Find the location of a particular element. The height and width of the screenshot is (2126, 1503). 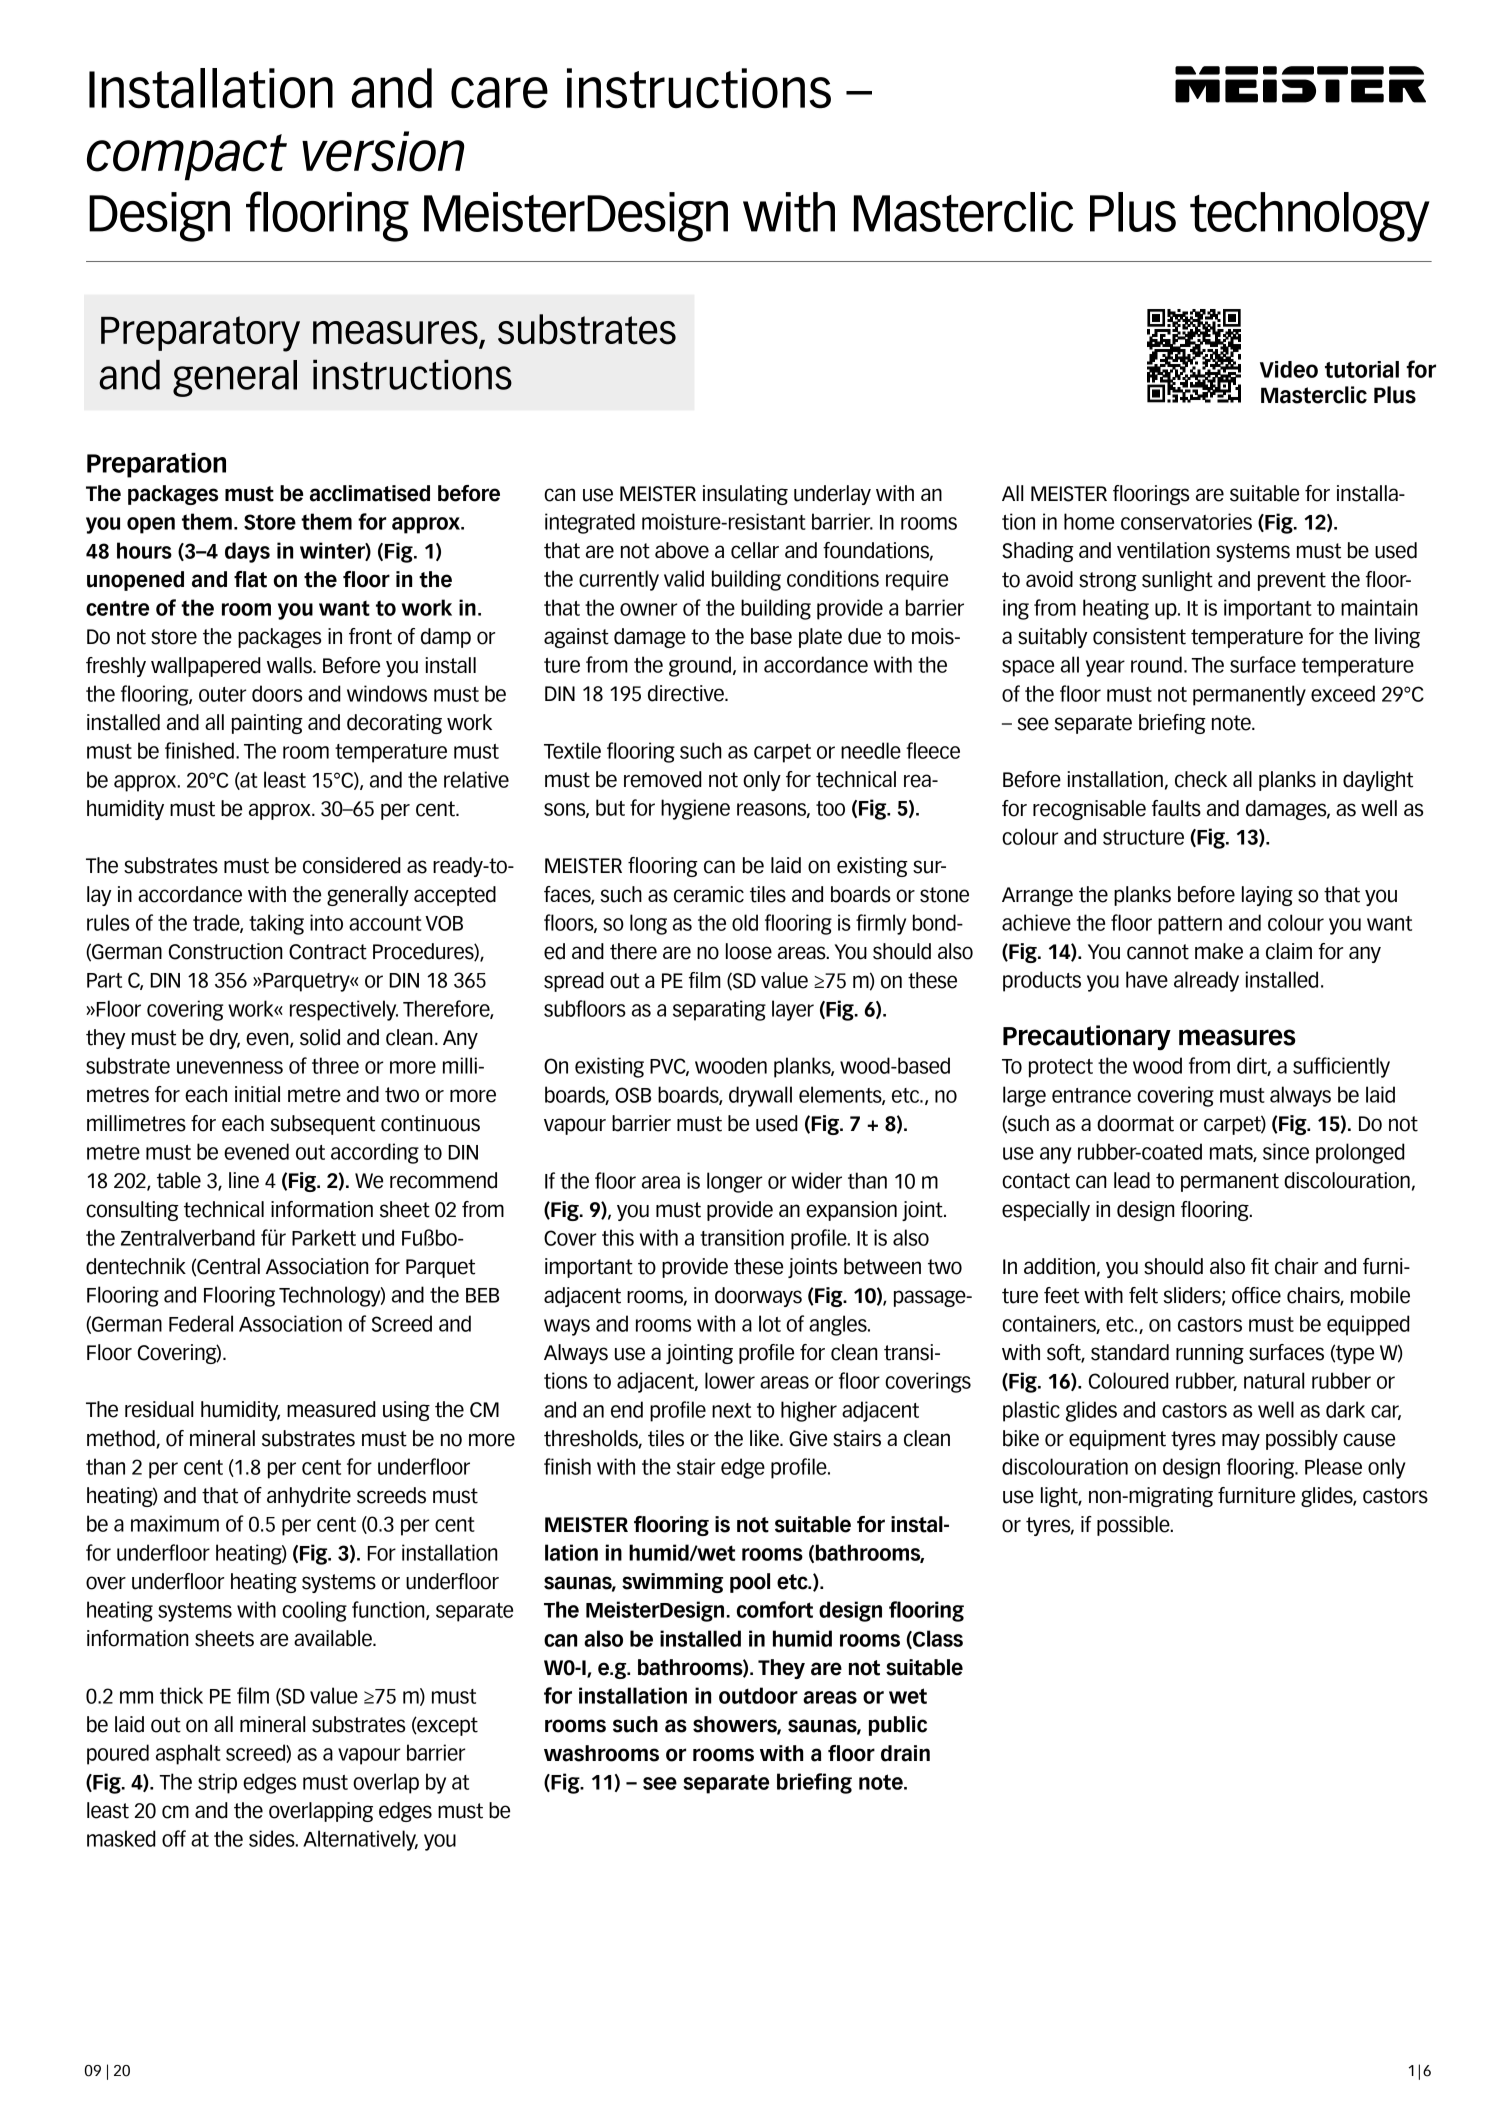

hygiene is located at coordinates (695, 809).
